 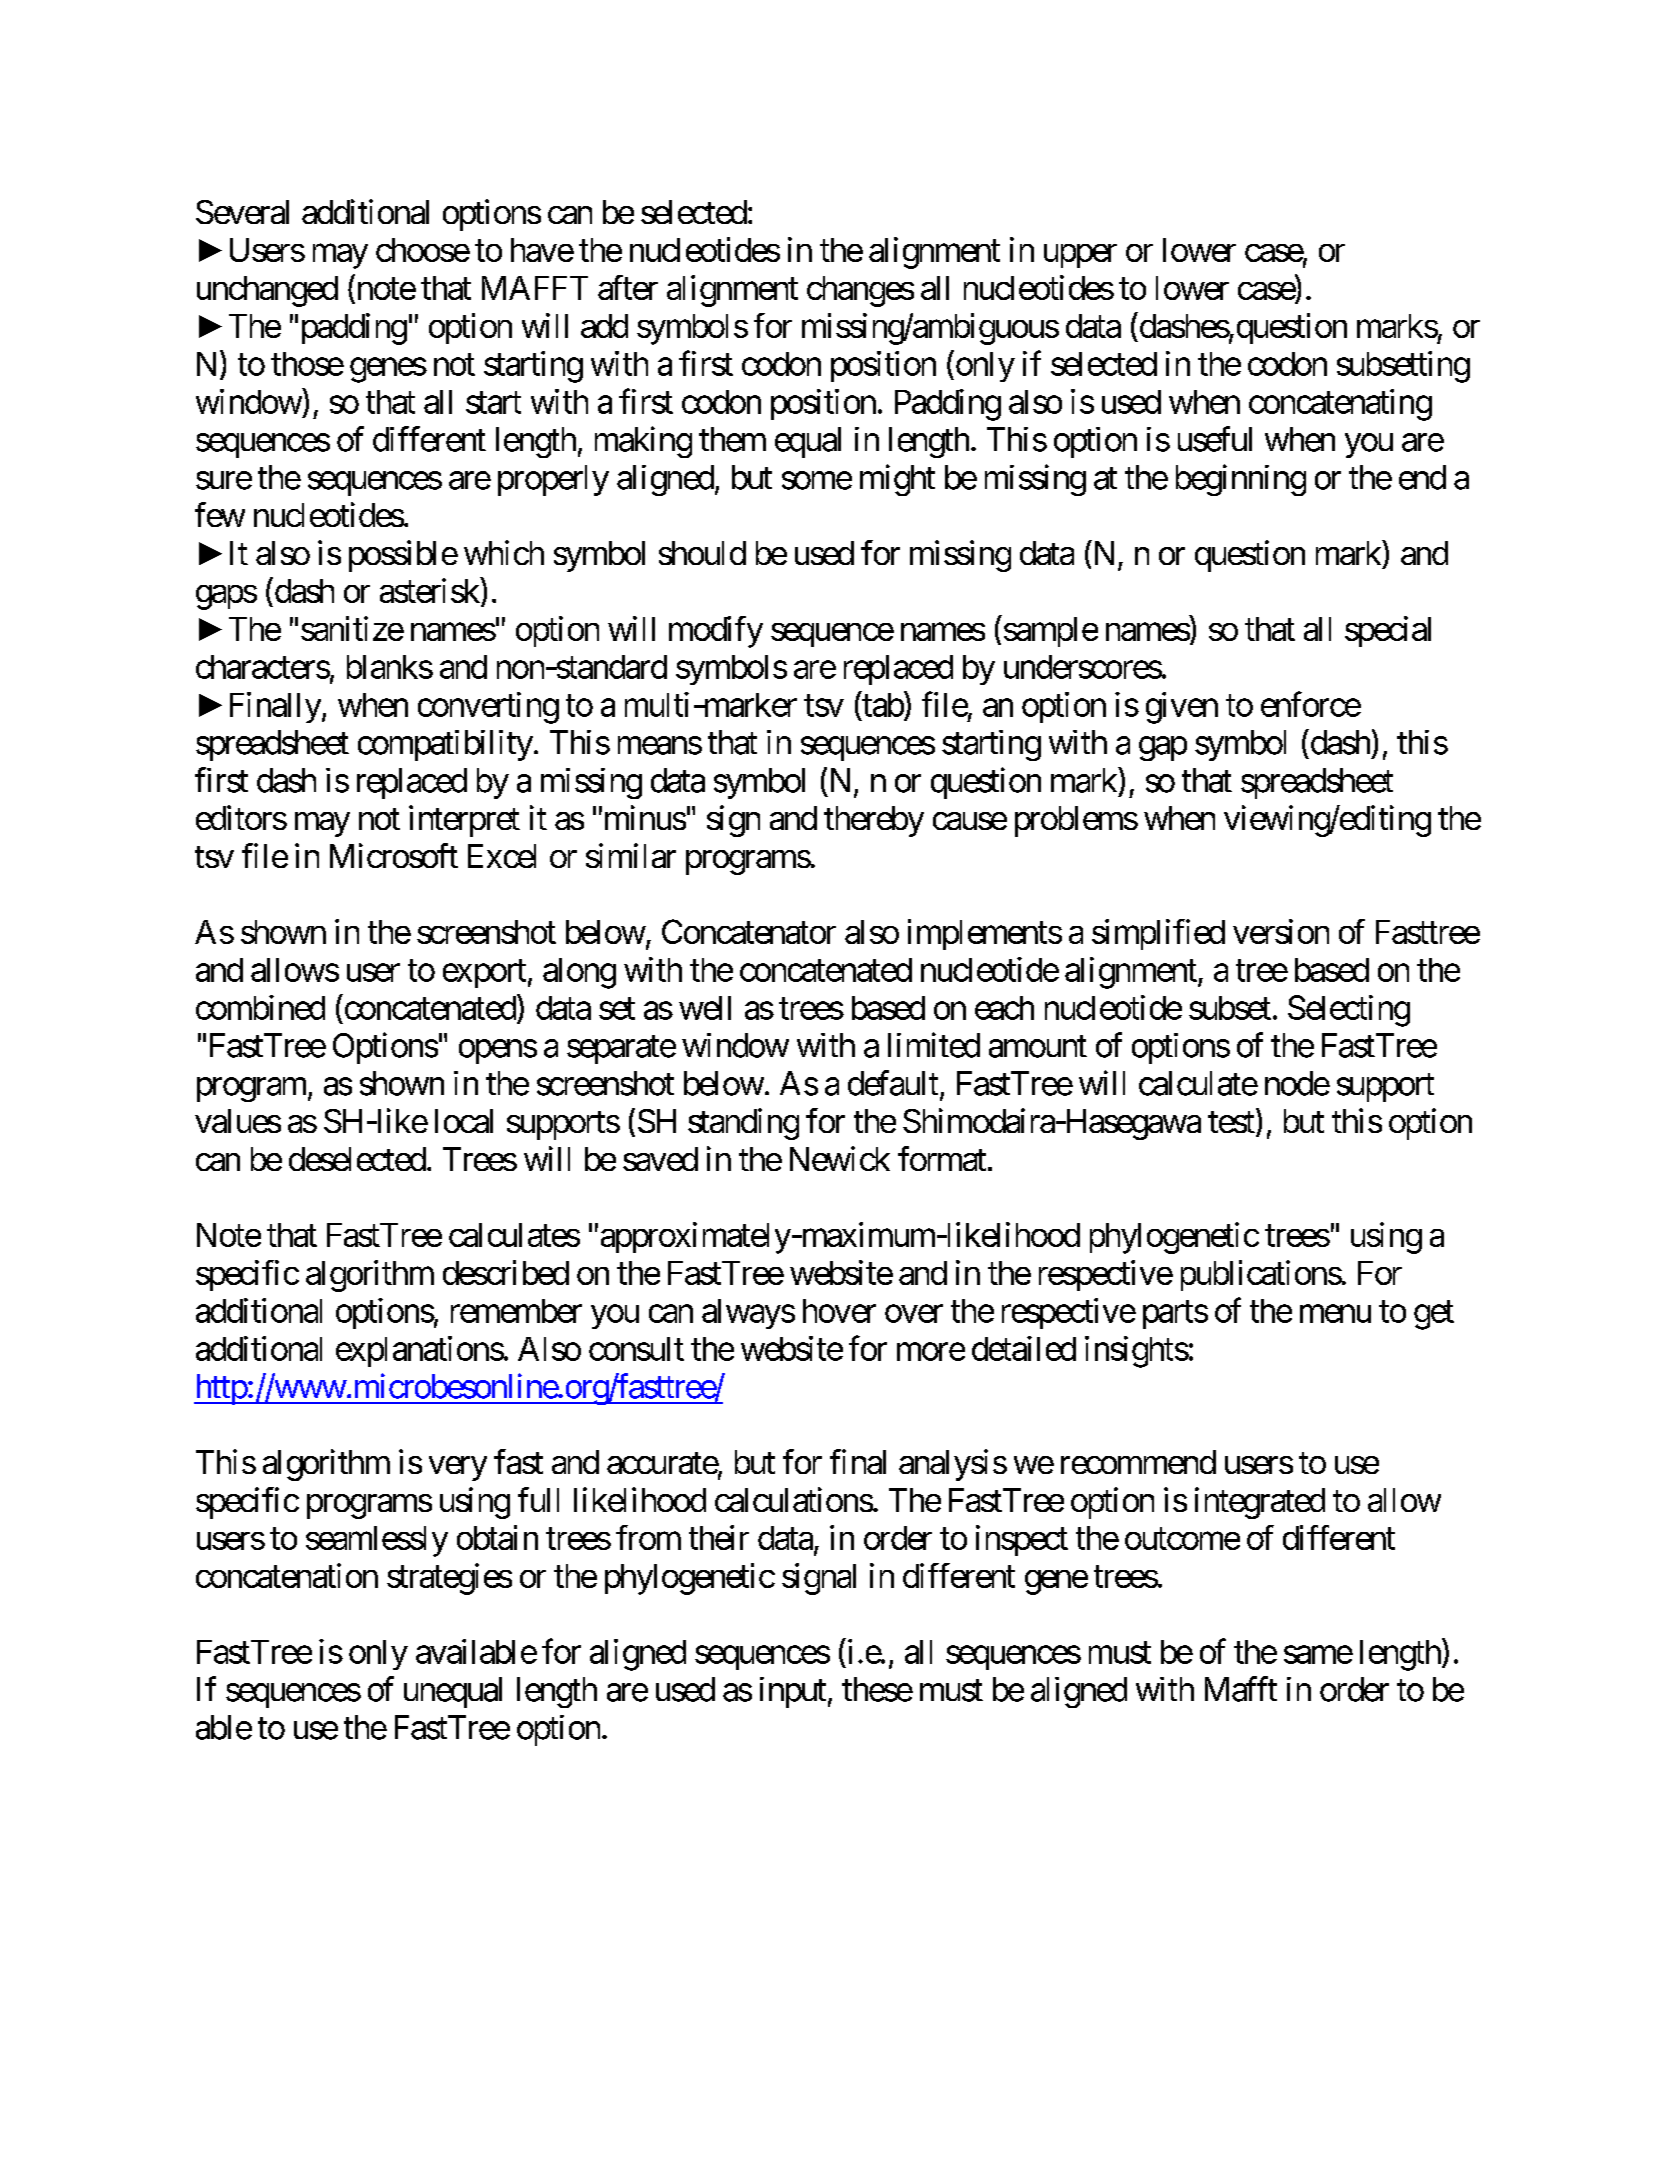 What do you see at coordinates (287, 1575) in the document?
I see `concatenation` at bounding box center [287, 1575].
